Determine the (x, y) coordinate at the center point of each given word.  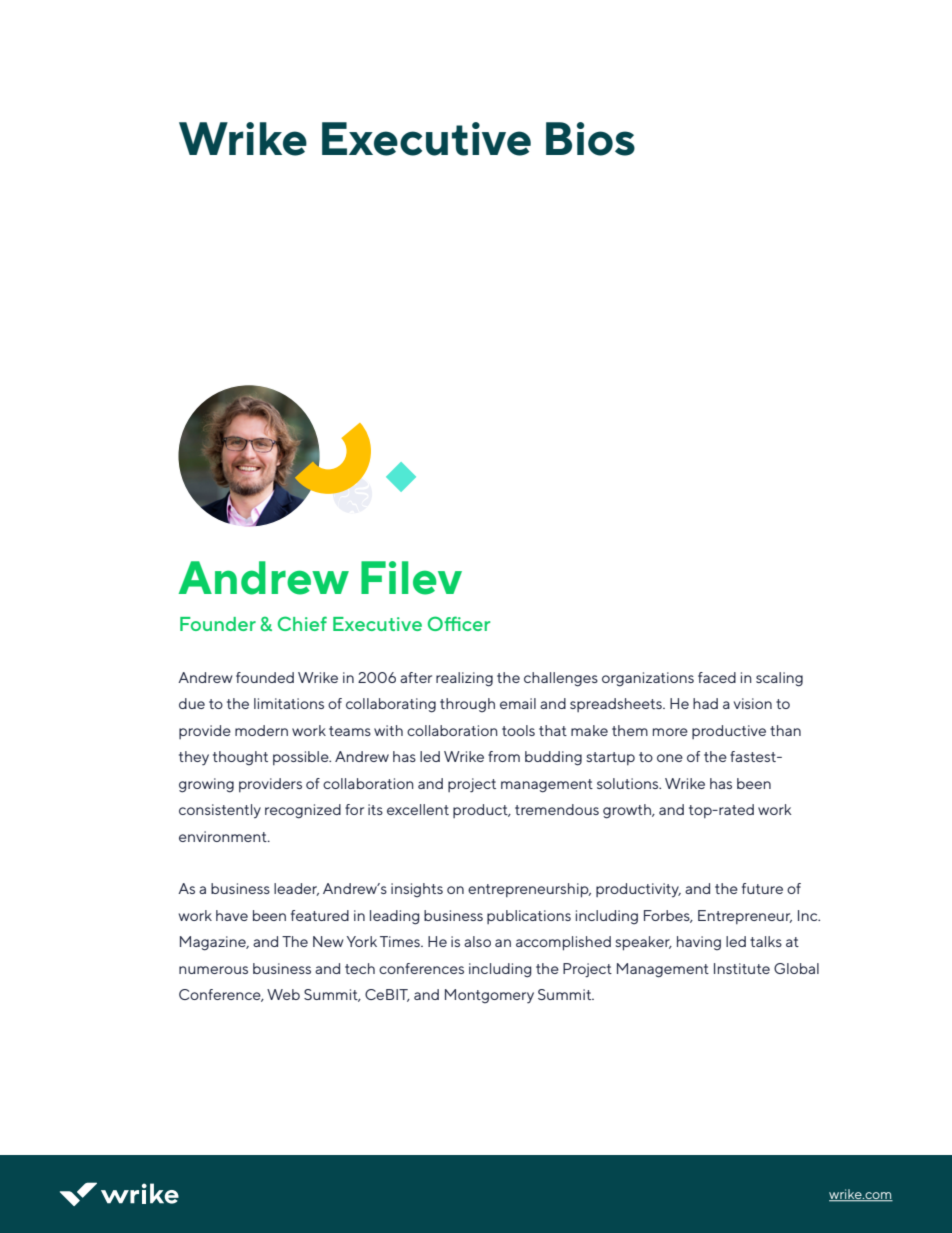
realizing (464, 679)
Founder (218, 624)
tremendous (557, 809)
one (670, 758)
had (705, 703)
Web (283, 994)
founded (265, 677)
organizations (648, 679)
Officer (459, 623)
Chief (302, 623)
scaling (779, 679)
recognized (303, 811)
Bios (590, 139)
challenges (561, 679)
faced (717, 677)
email (518, 703)
